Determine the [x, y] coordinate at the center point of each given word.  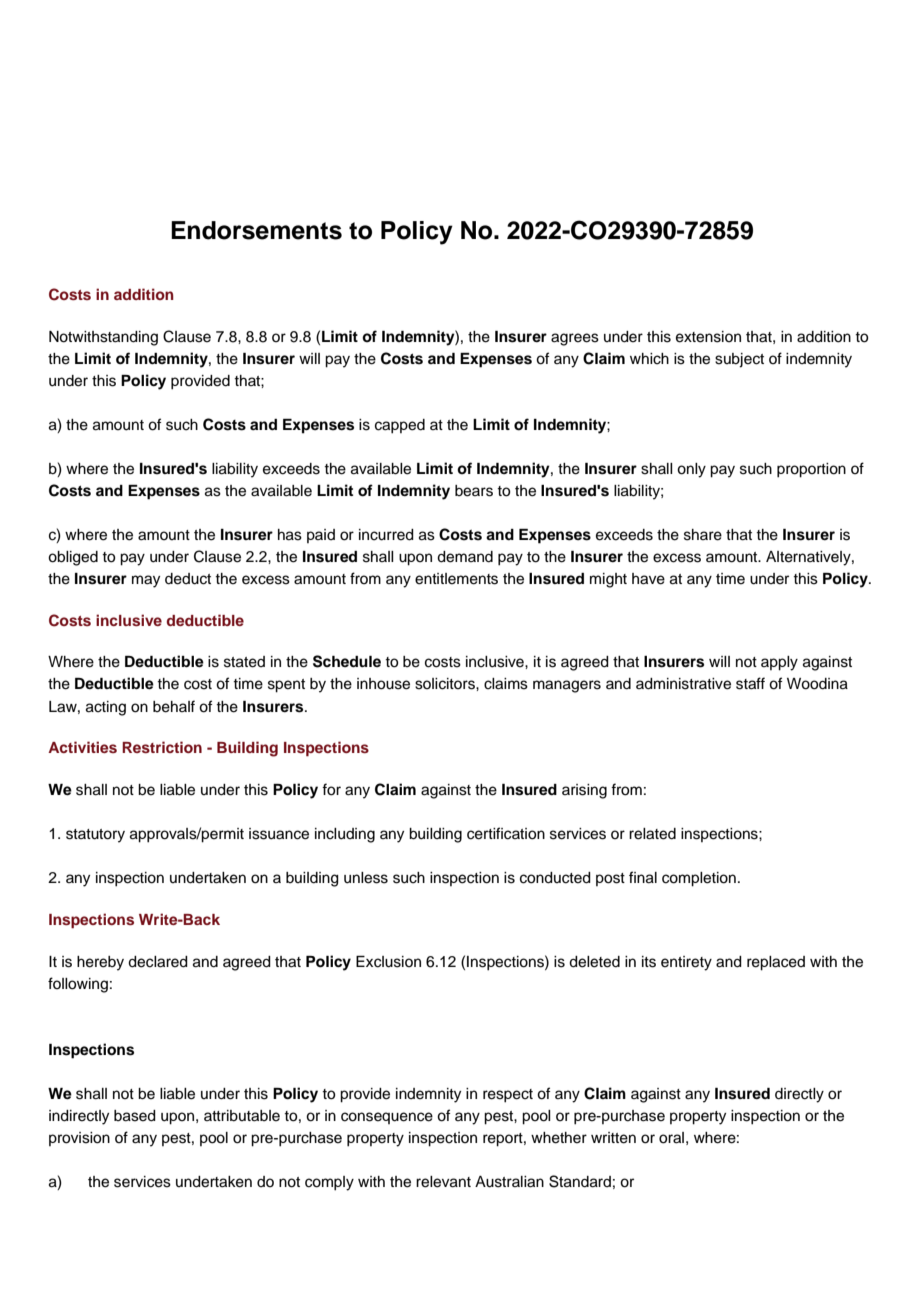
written [613, 1138]
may [146, 581]
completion [699, 879]
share [703, 535]
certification [506, 833]
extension [708, 337]
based [135, 1116]
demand [465, 557]
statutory [95, 836]
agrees [575, 339]
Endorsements [256, 230]
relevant [443, 1182]
